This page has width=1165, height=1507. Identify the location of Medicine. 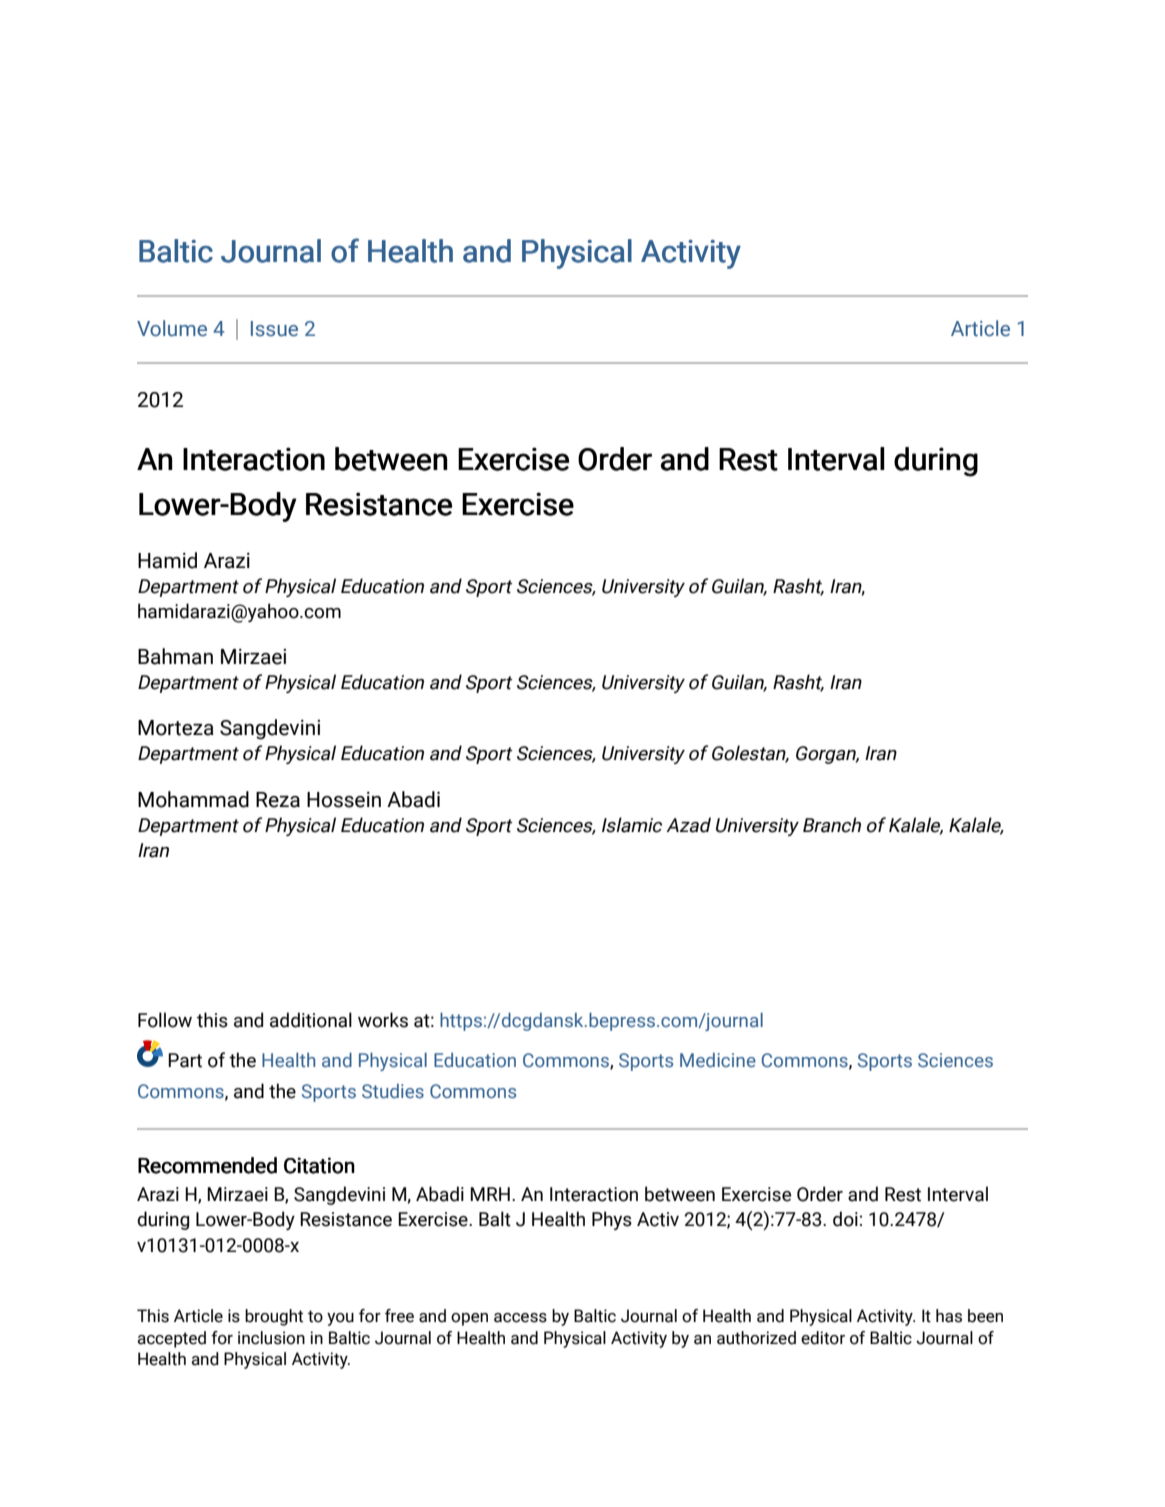
(718, 1060).
